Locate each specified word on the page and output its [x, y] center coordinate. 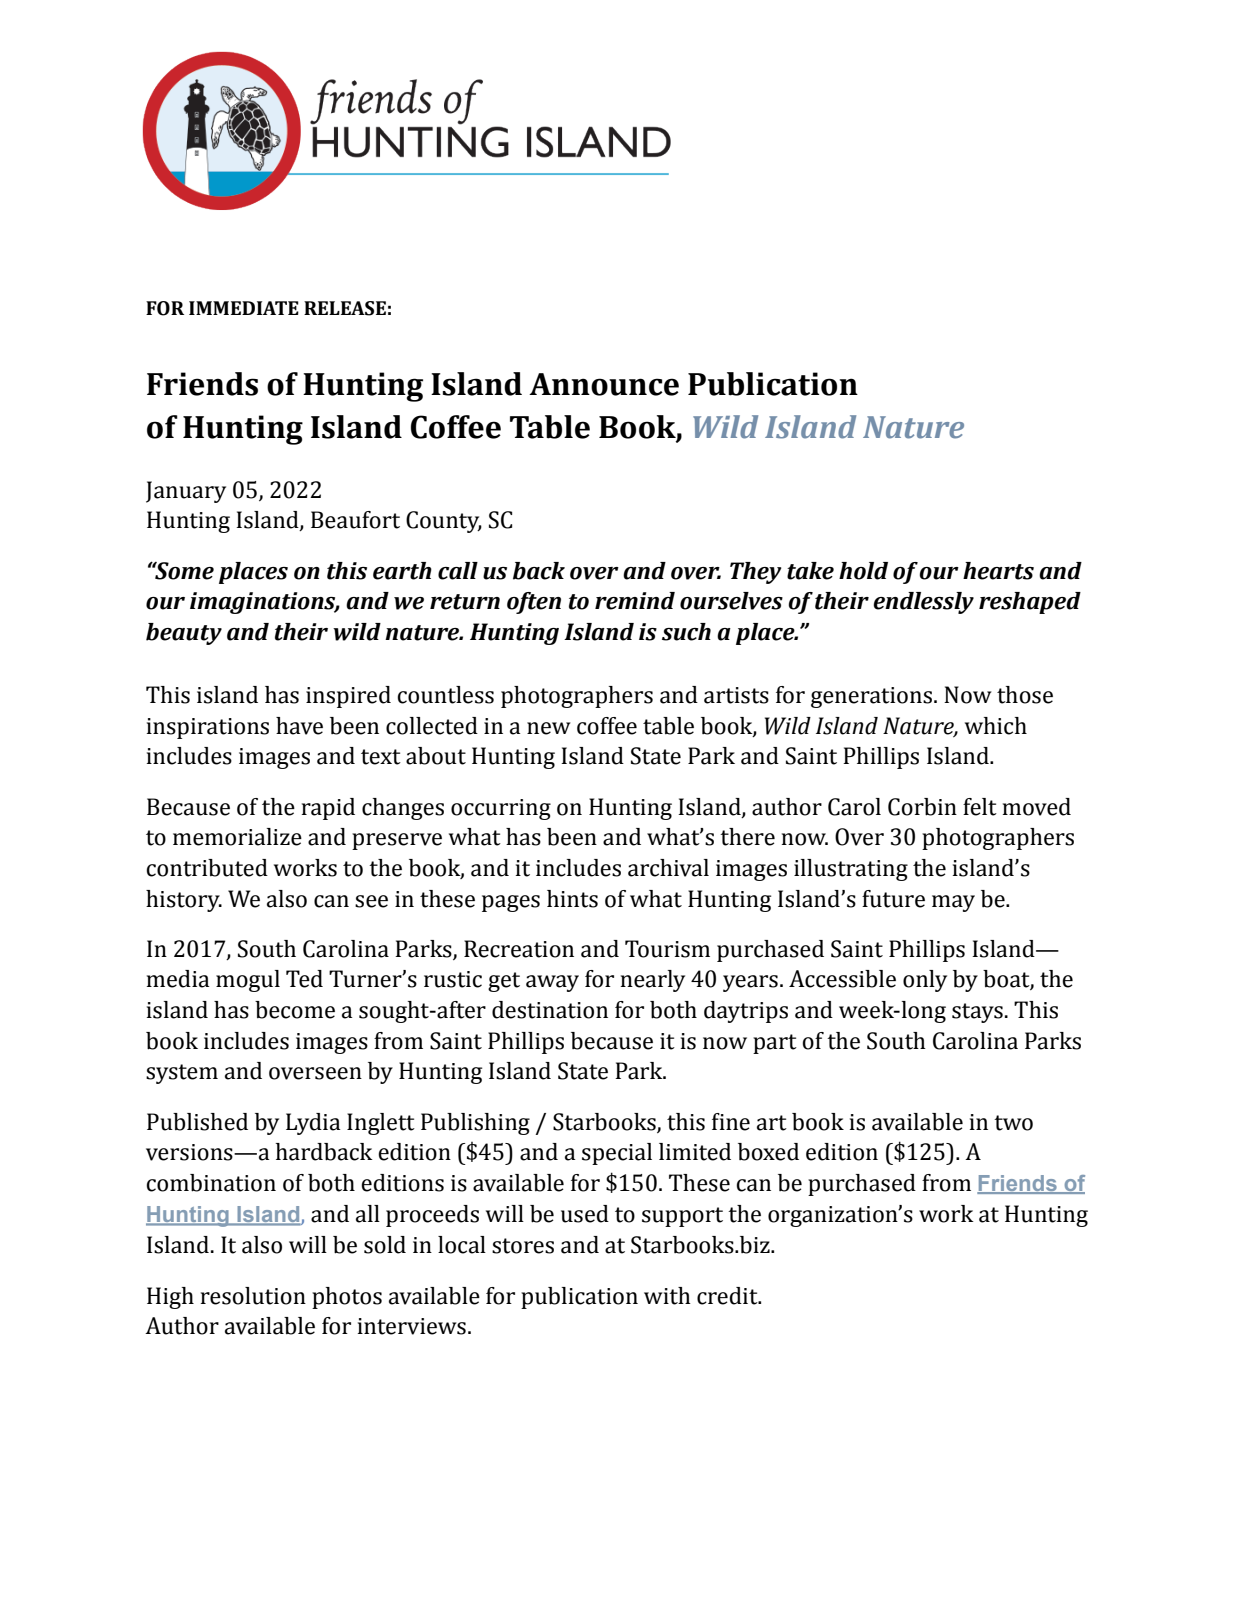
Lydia [313, 1124]
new [549, 728]
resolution [253, 1296]
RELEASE [345, 308]
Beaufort [355, 520]
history [184, 901]
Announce [604, 384]
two [1013, 1123]
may [953, 903]
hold [863, 571]
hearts [998, 571]
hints [572, 899]
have [299, 726]
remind [635, 601]
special [617, 1154]
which [996, 726]
